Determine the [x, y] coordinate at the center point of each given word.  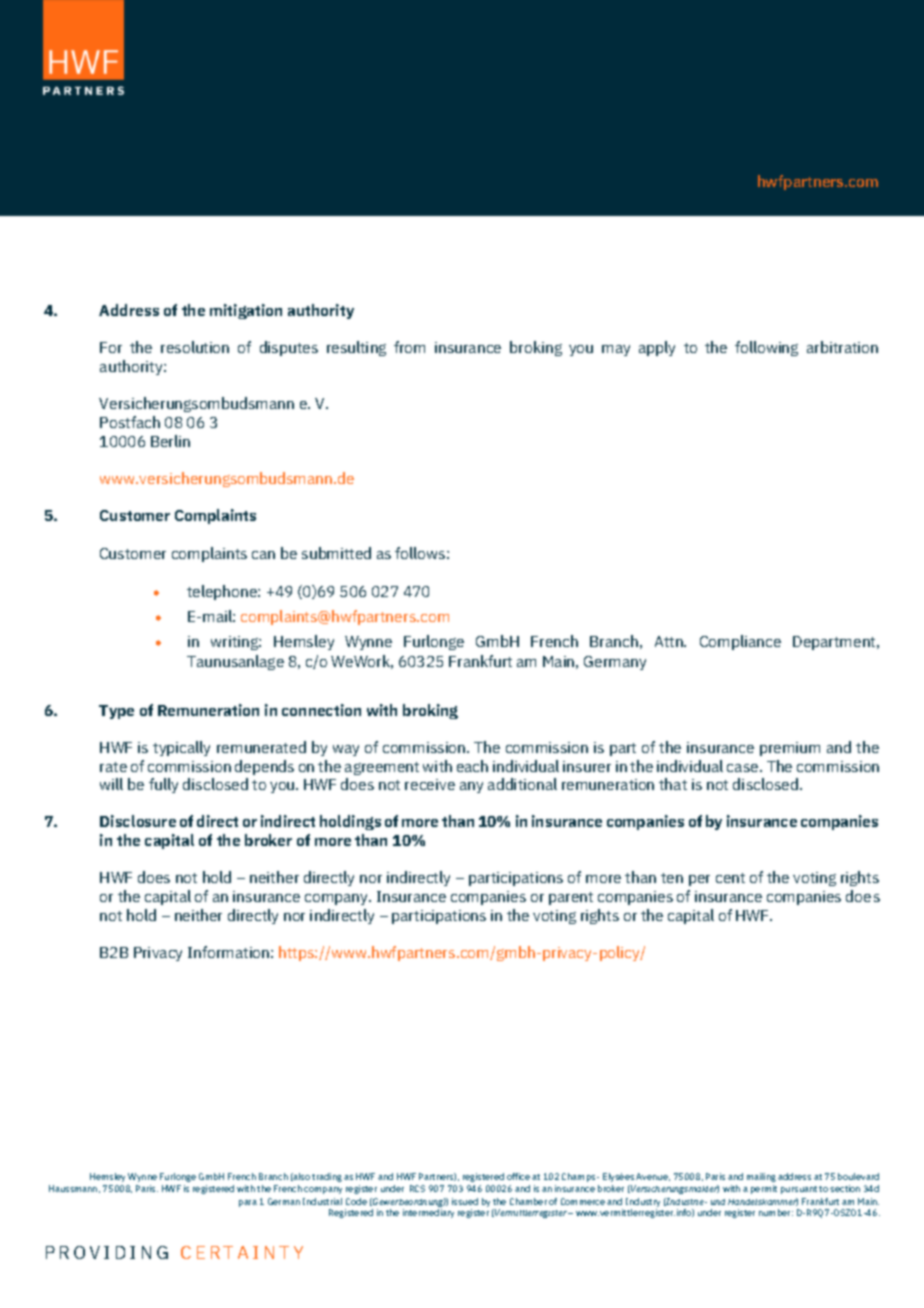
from [409, 347]
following [766, 348]
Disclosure [138, 821]
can [263, 555]
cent [730, 878]
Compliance [740, 642]
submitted [336, 553]
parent [571, 898]
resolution [195, 347]
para [248, 1203]
